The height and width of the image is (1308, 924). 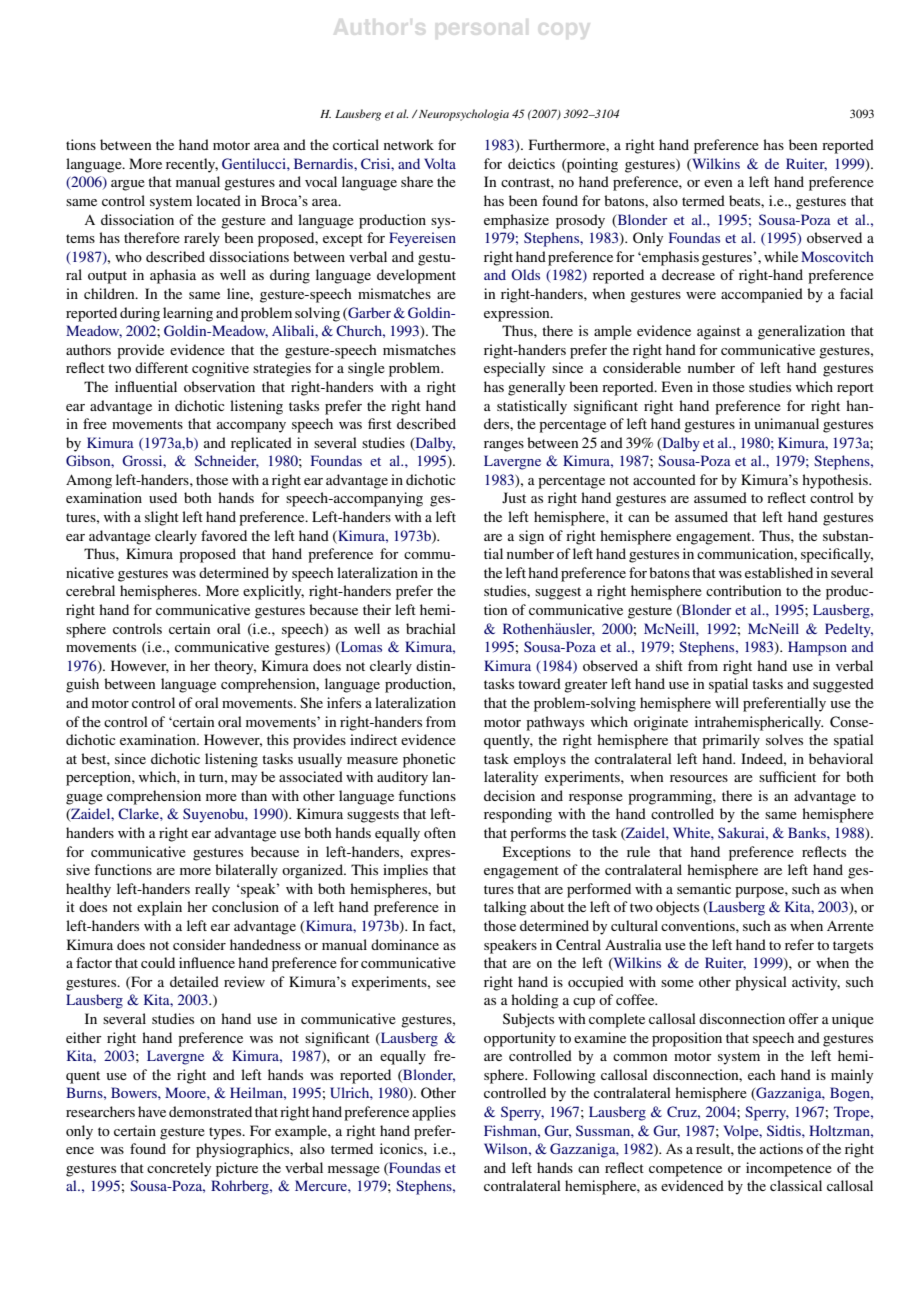 What do you see at coordinates (192, 165) in the image?
I see `recently` at bounding box center [192, 165].
